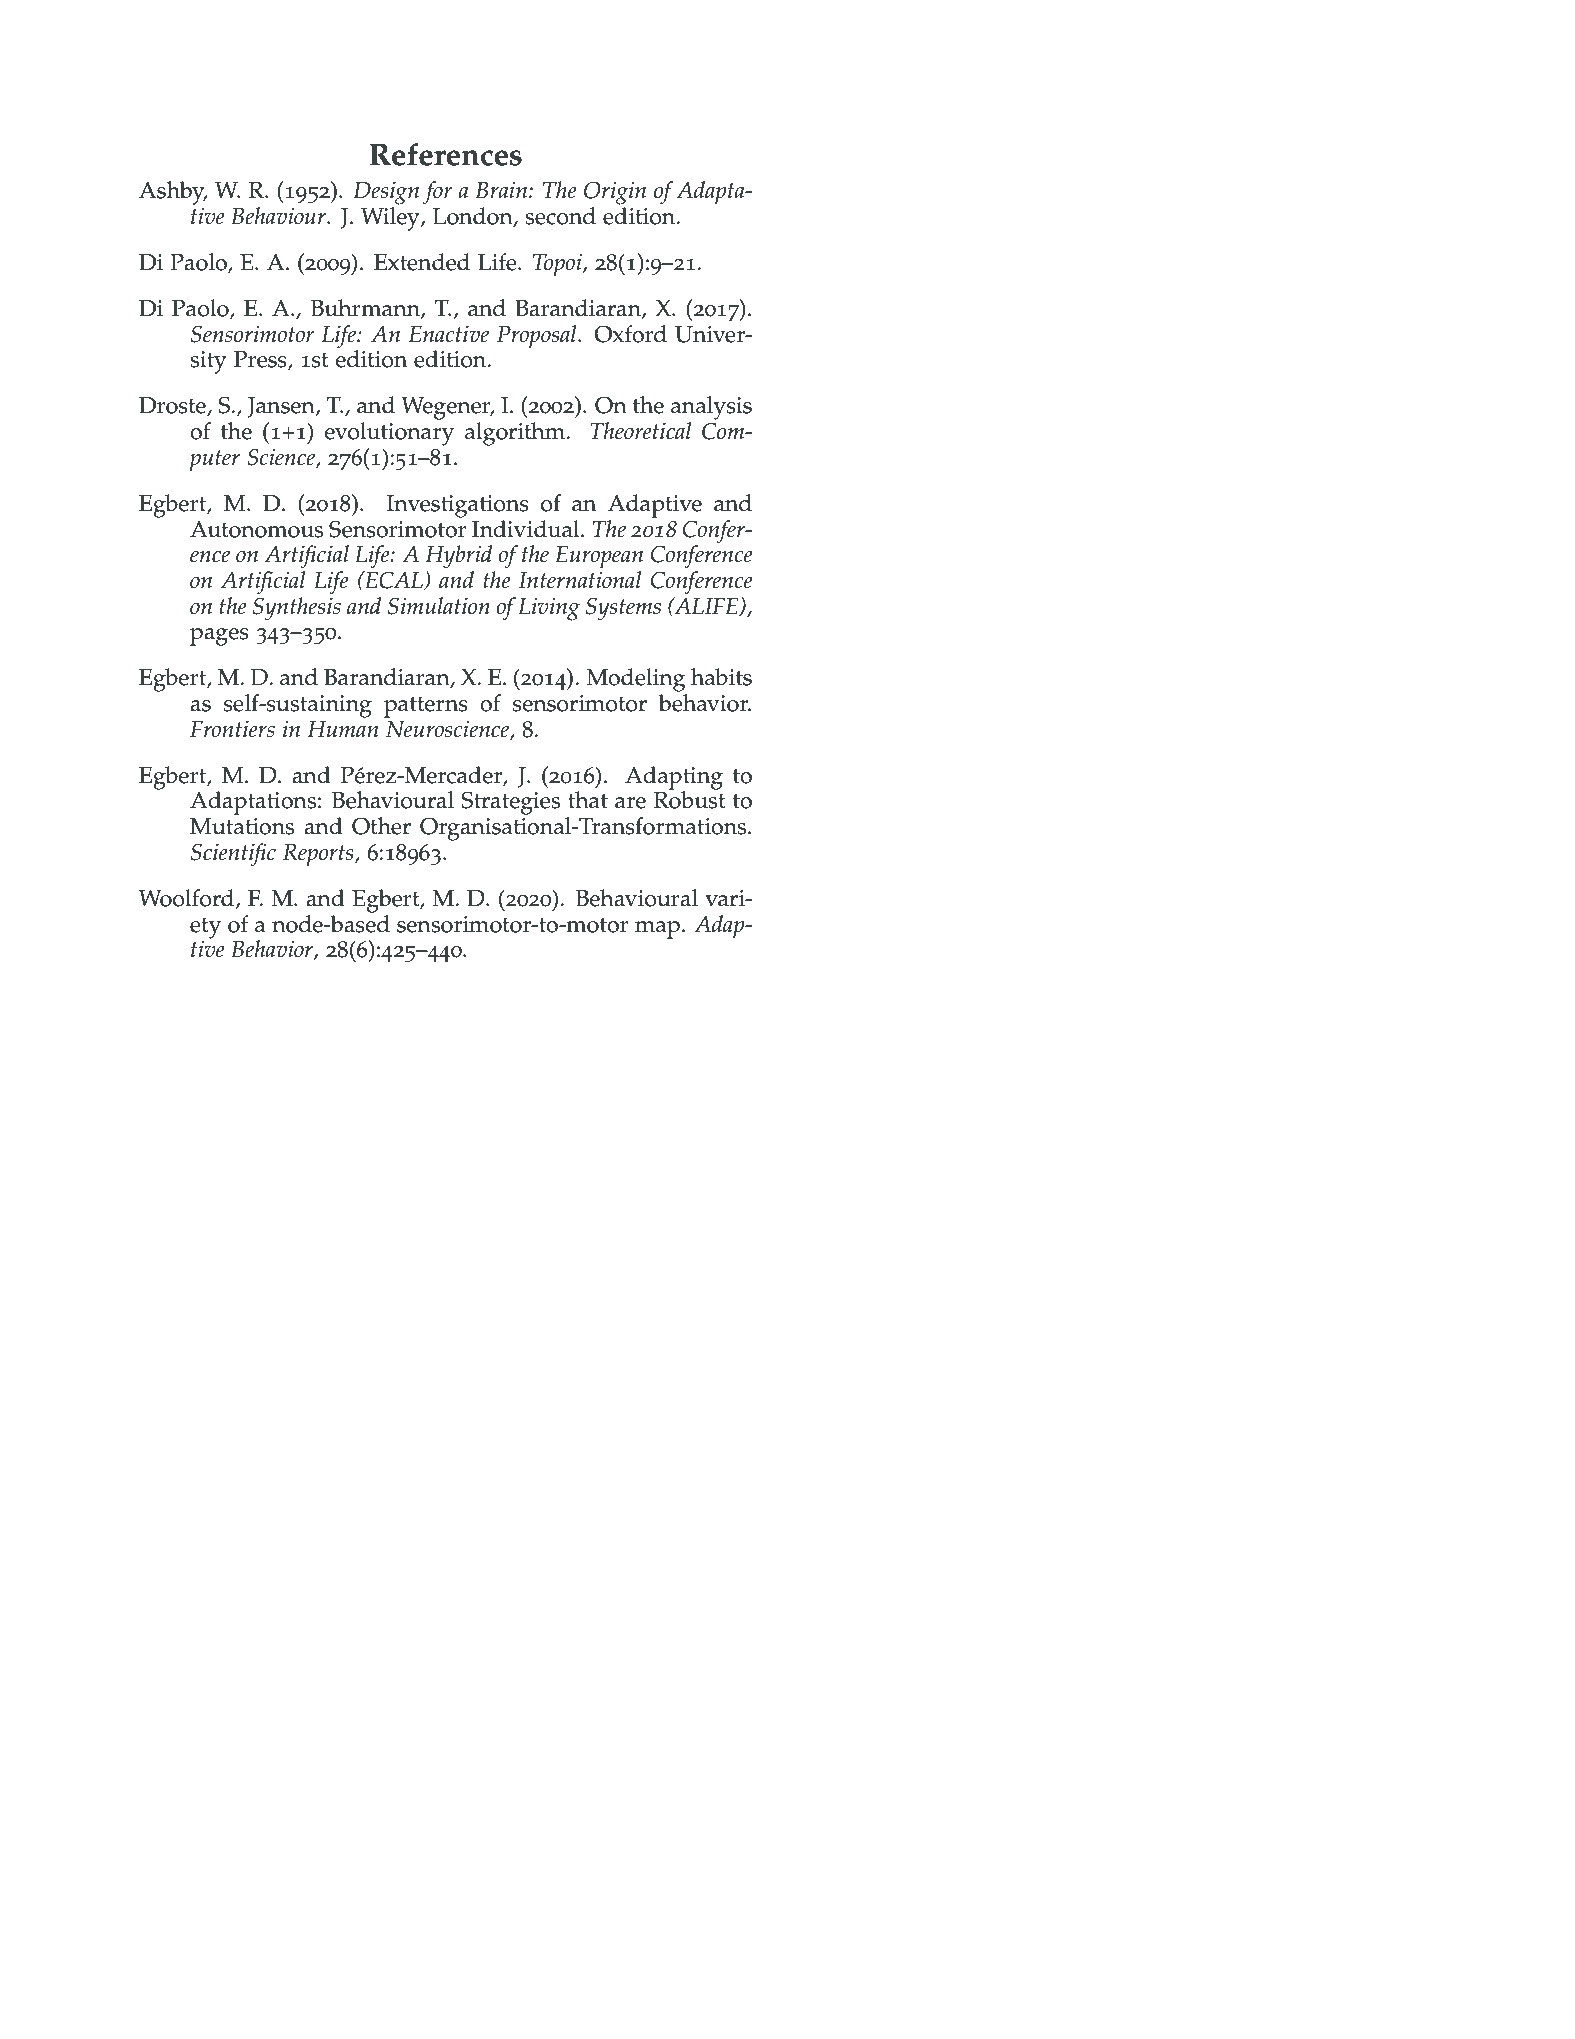 Image resolution: width=1575 pixels, height=2039 pixels. I want to click on Ashby, so click(173, 193).
